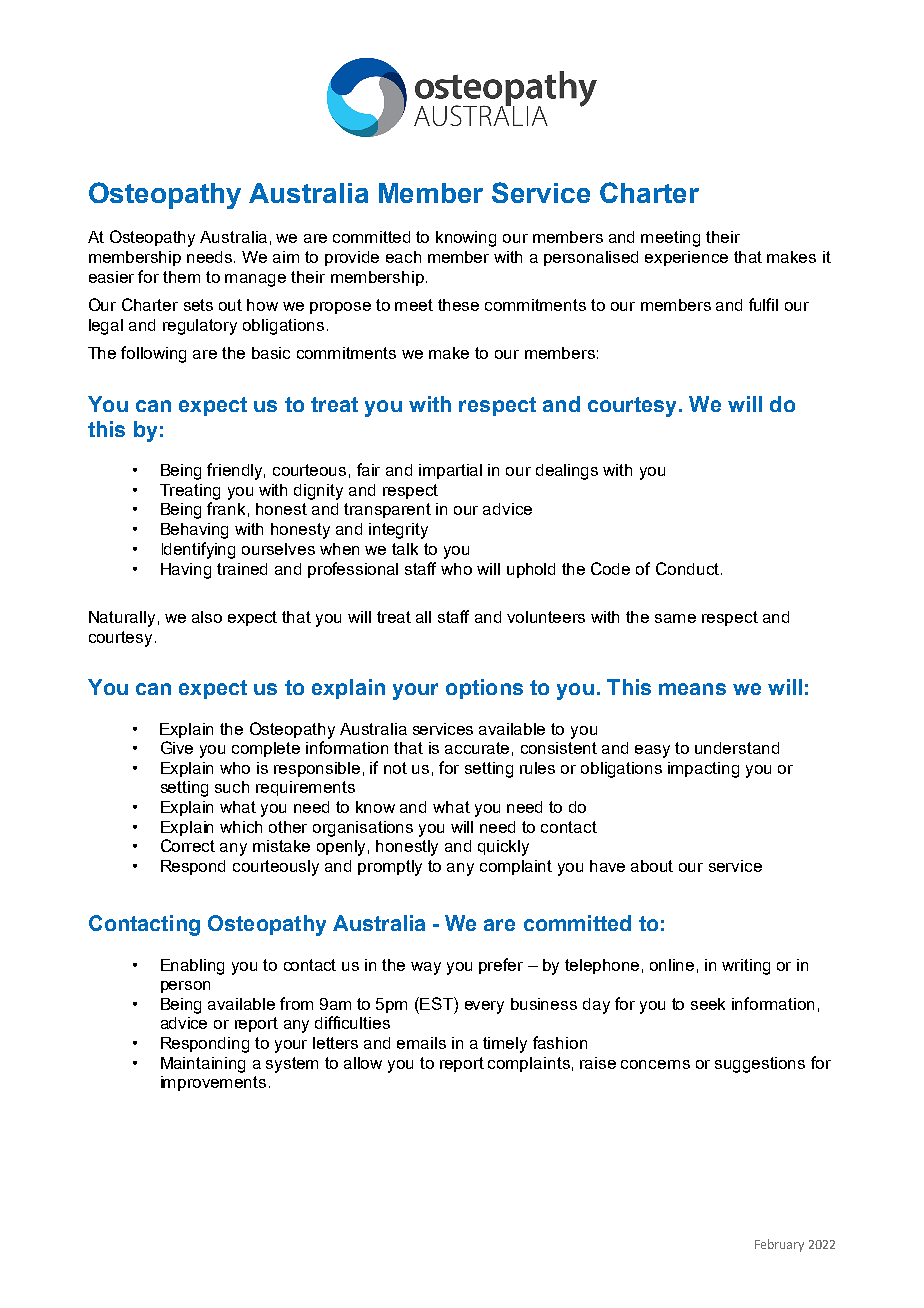  What do you see at coordinates (363, 1063) in the screenshot?
I see `allow` at bounding box center [363, 1063].
